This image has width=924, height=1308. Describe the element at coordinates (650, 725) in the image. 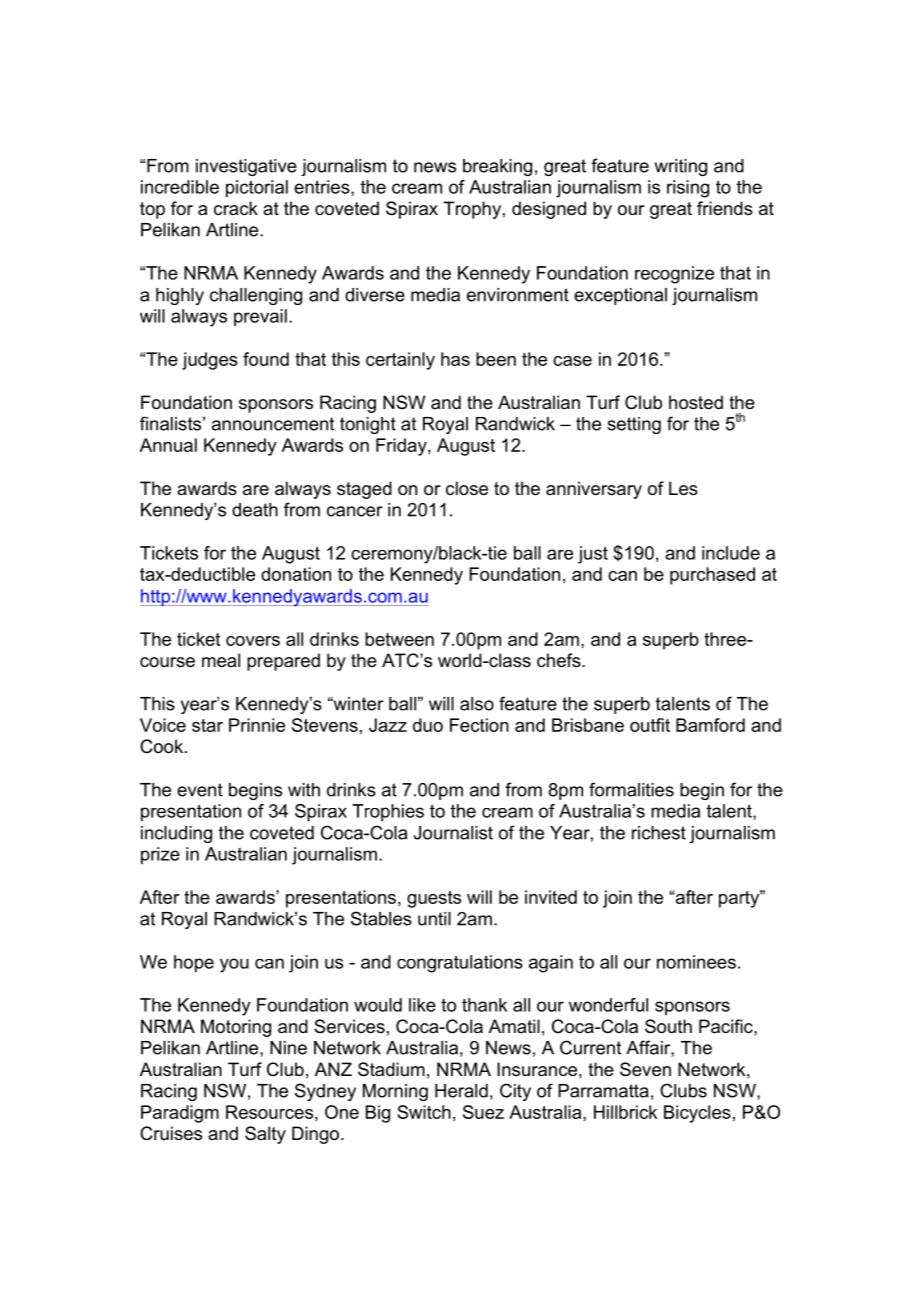

I see `outfit` at that location.
